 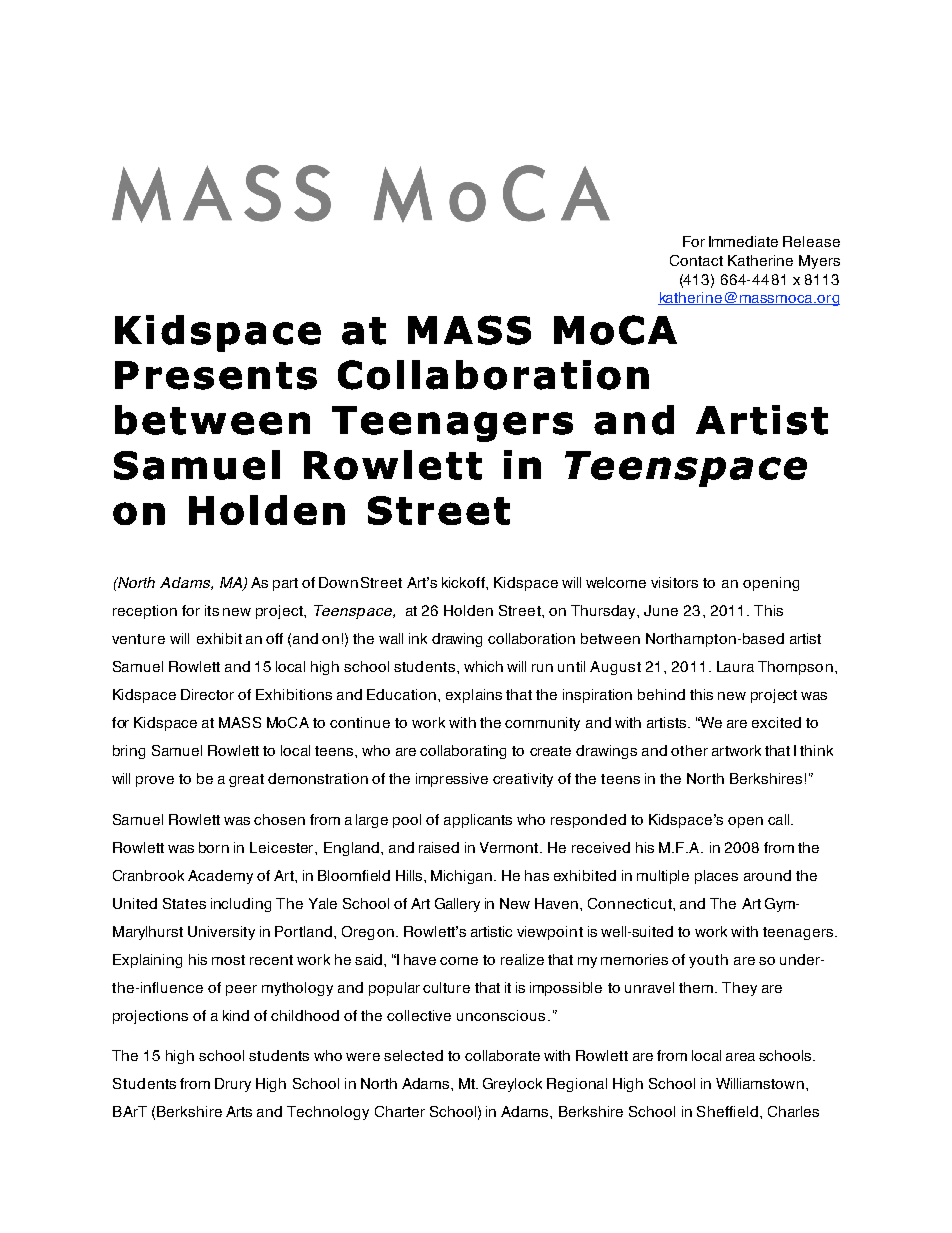 What do you see at coordinates (285, 584) in the screenshot?
I see `part` at bounding box center [285, 584].
